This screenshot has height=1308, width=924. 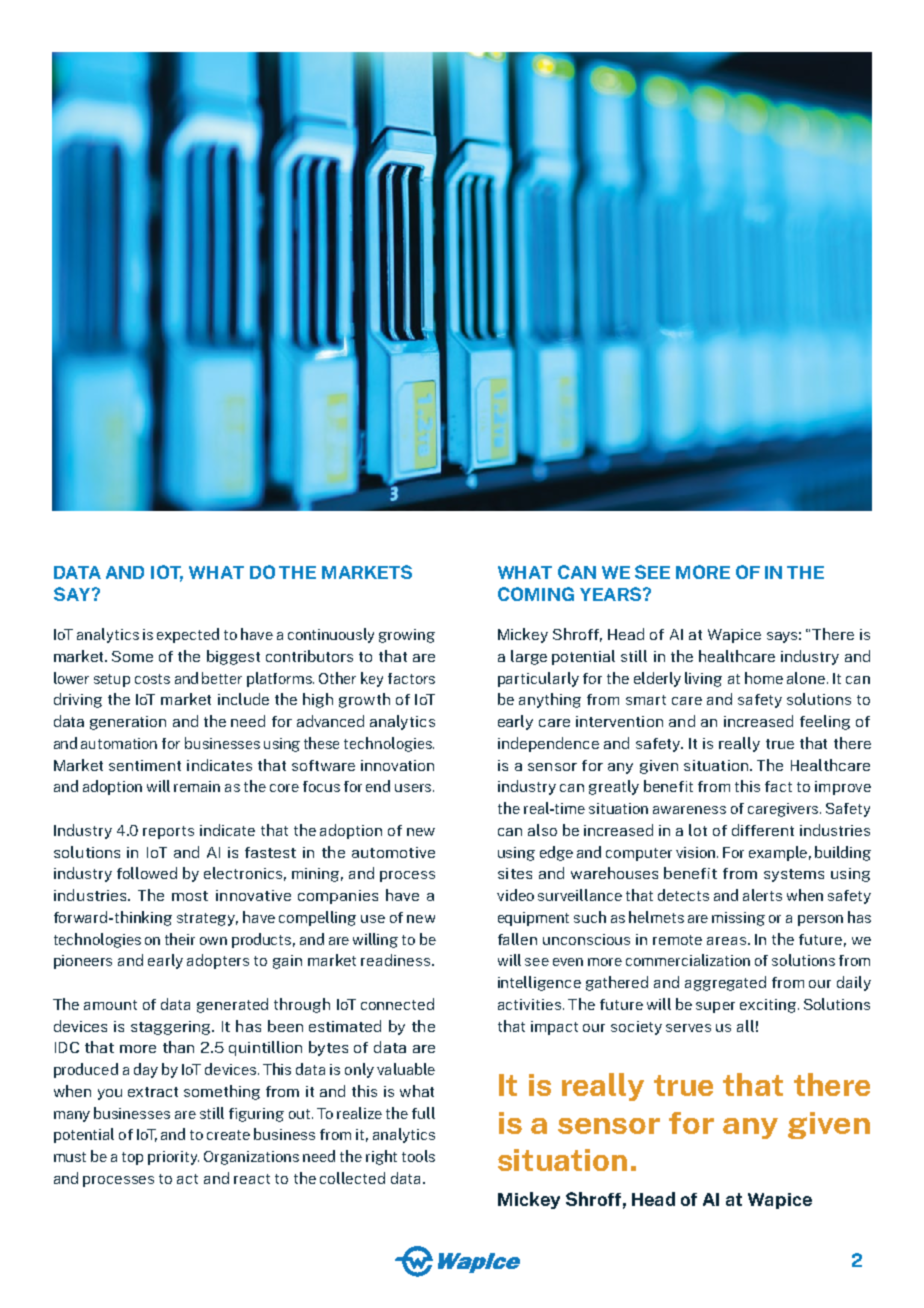 What do you see at coordinates (764, 678) in the screenshot?
I see `home` at bounding box center [764, 678].
